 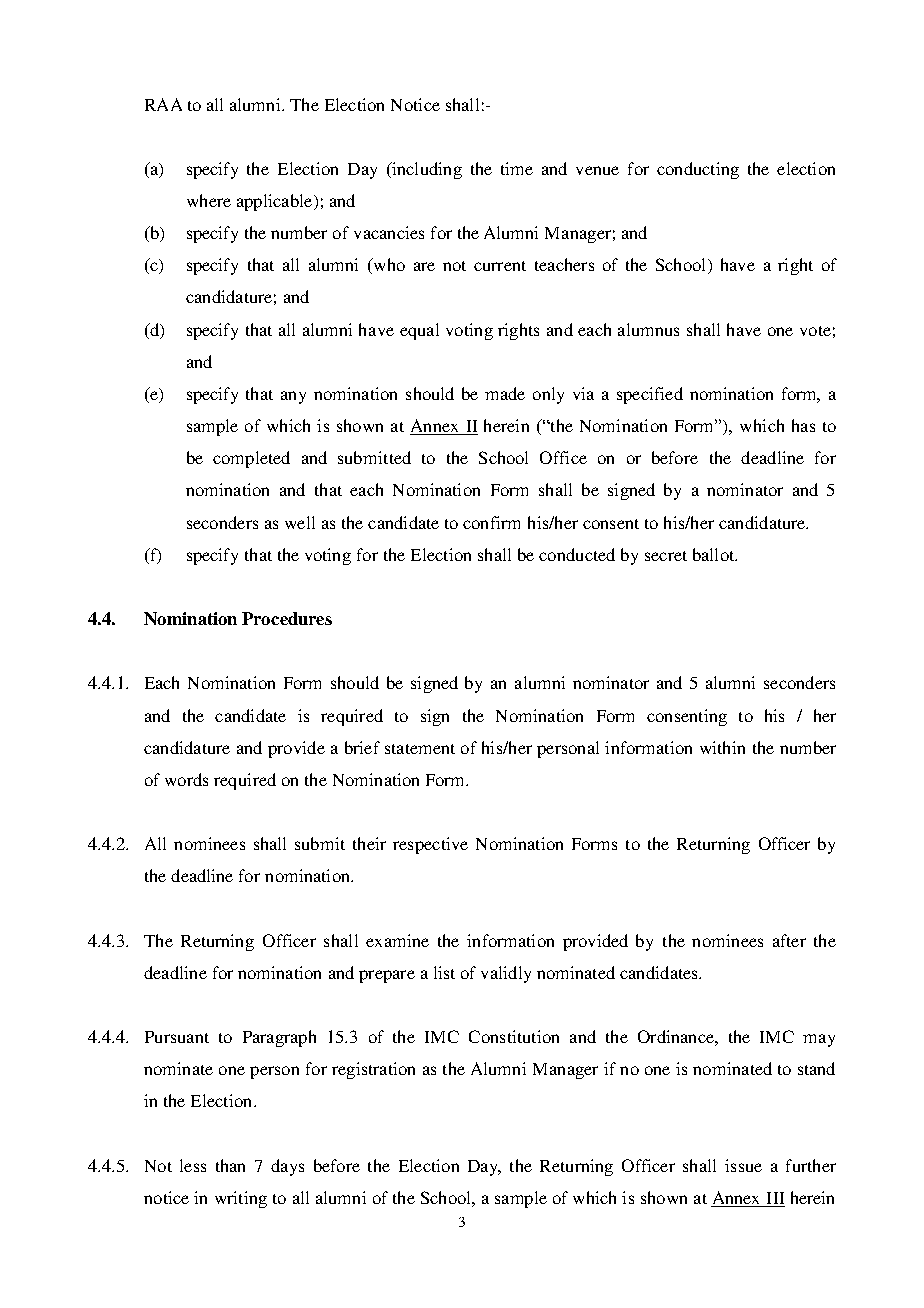 I want to click on time, so click(x=517, y=168).
